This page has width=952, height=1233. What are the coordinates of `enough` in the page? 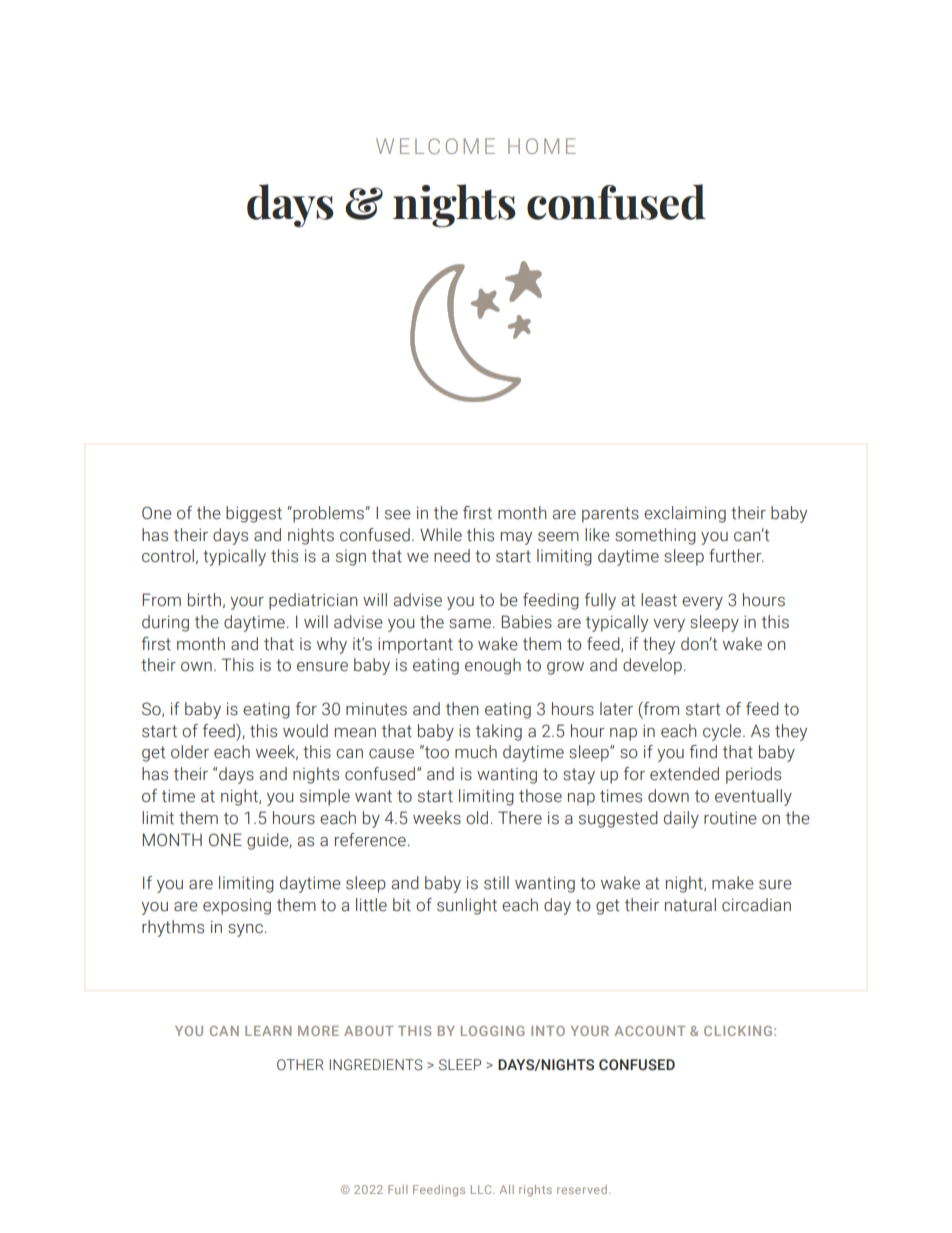 It's located at (493, 666).
